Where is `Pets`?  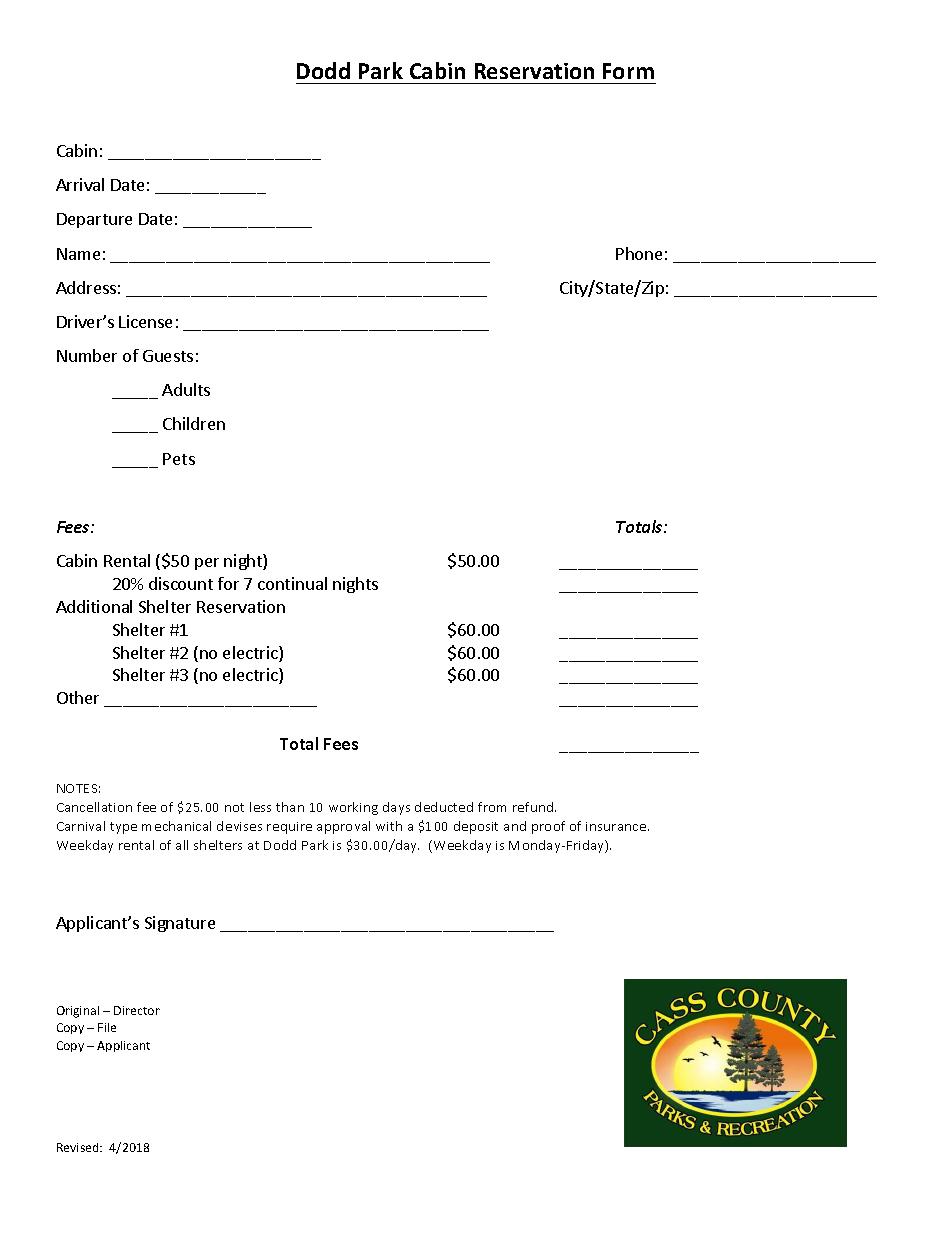 Pets is located at coordinates (179, 459).
